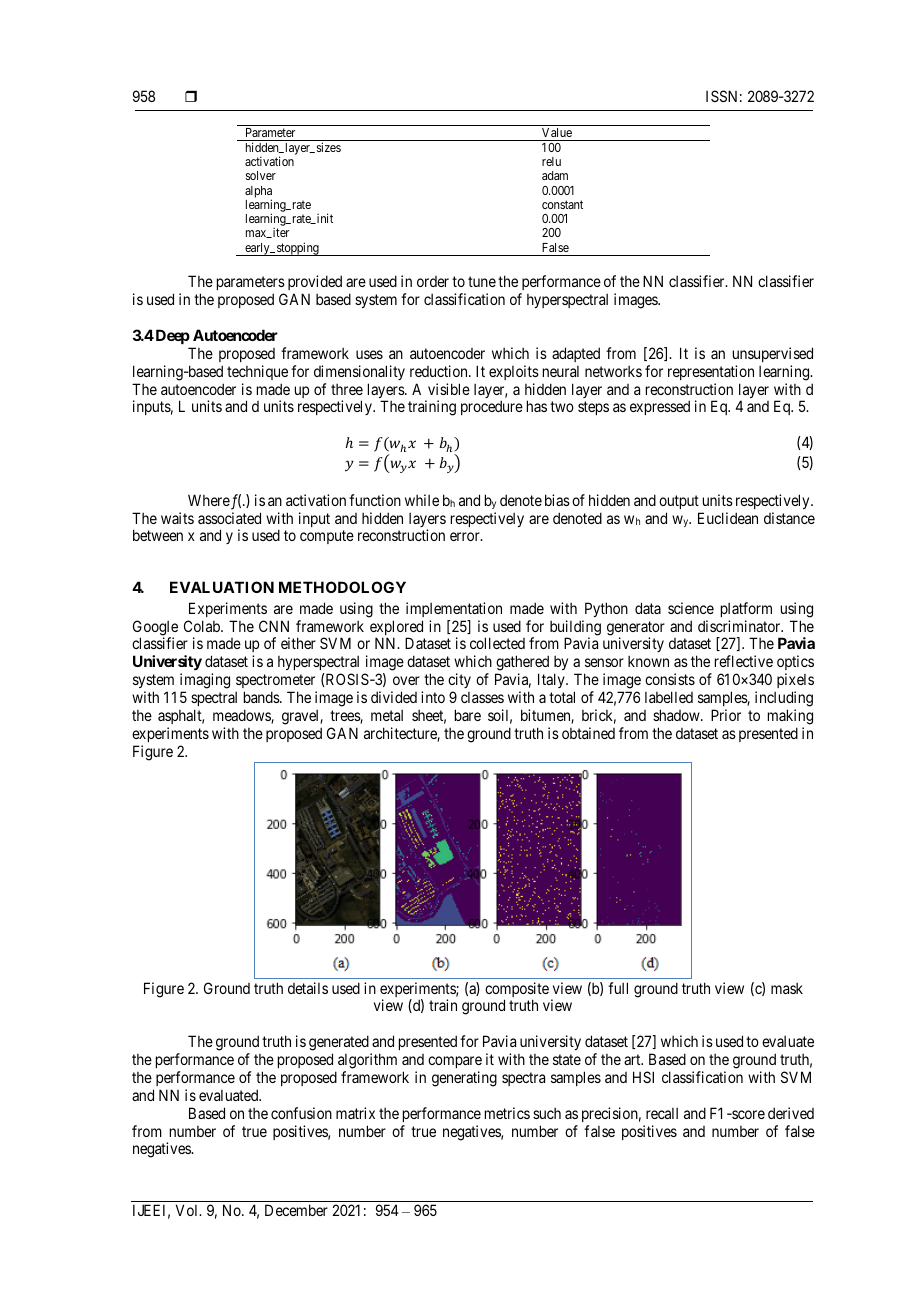  What do you see at coordinates (679, 502) in the screenshot?
I see `output` at bounding box center [679, 502].
